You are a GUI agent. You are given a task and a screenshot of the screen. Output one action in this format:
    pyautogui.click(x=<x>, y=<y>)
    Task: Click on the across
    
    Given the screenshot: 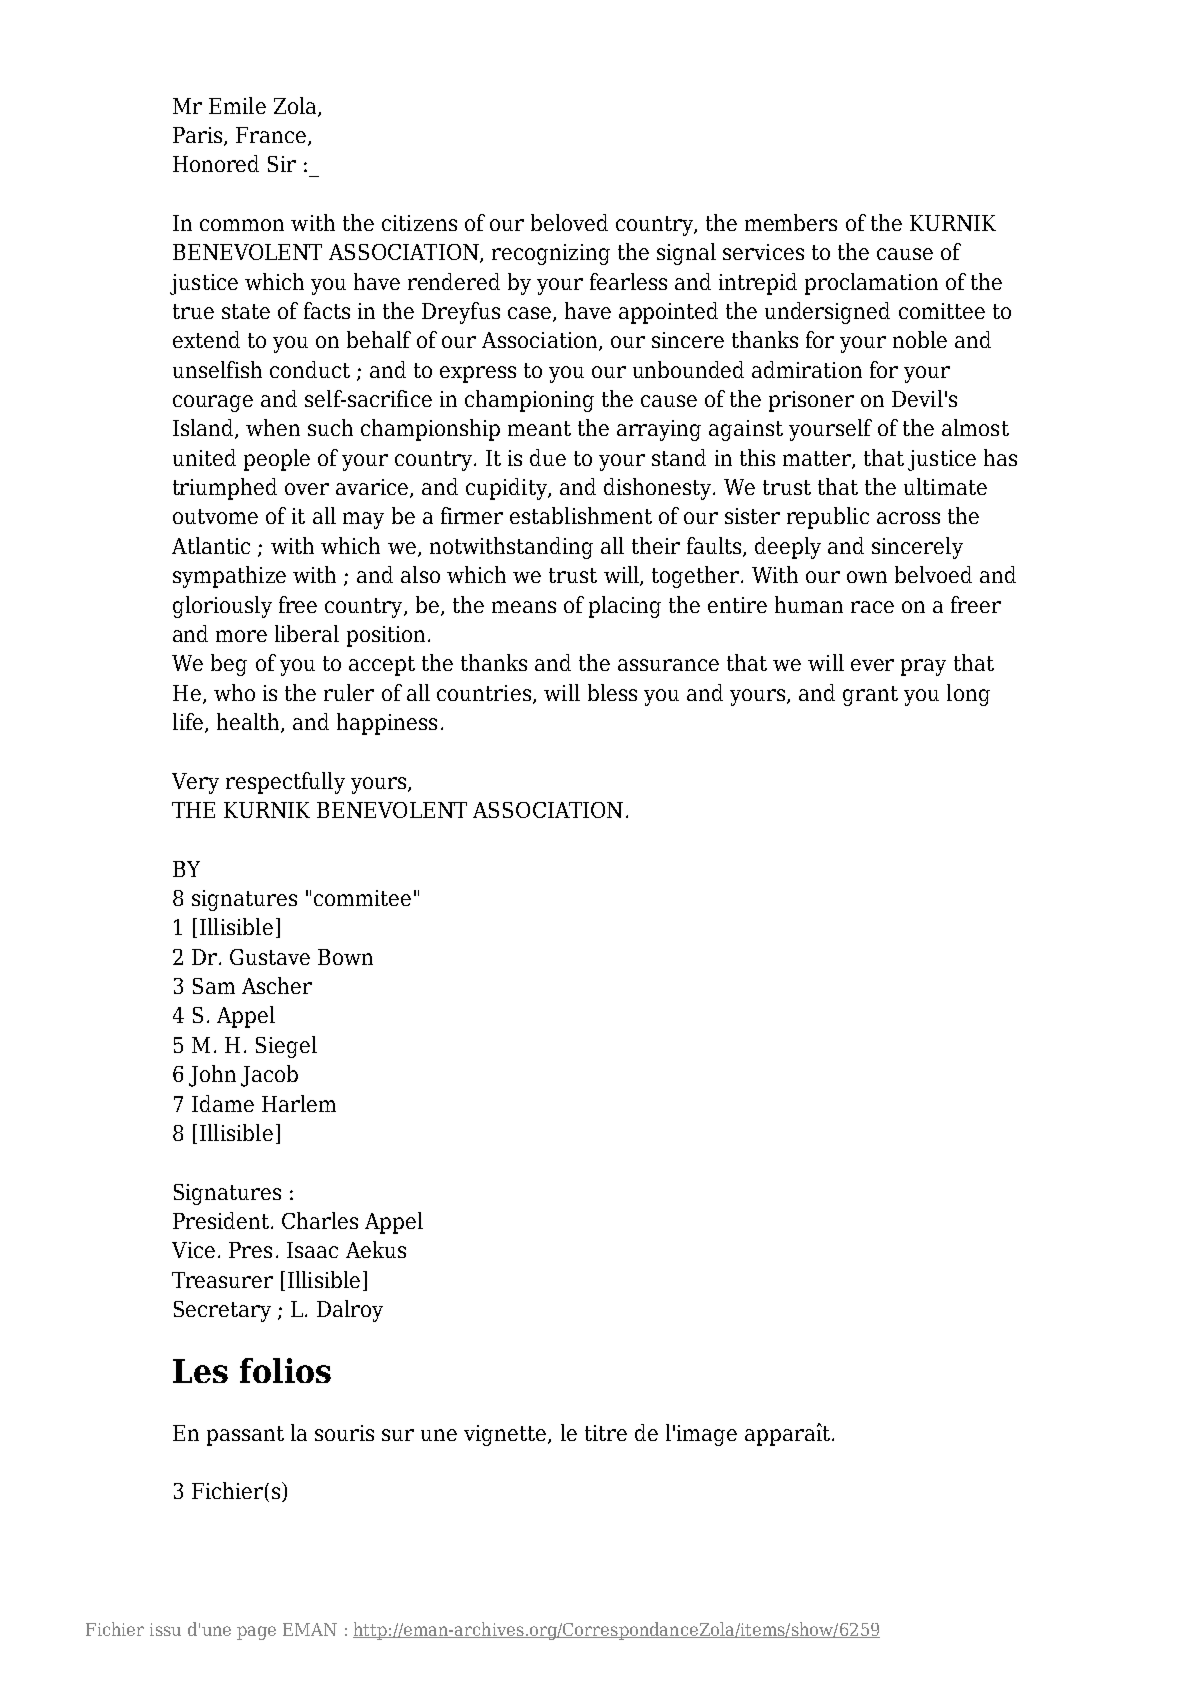 What is the action you would take?
    pyautogui.click(x=908, y=518)
